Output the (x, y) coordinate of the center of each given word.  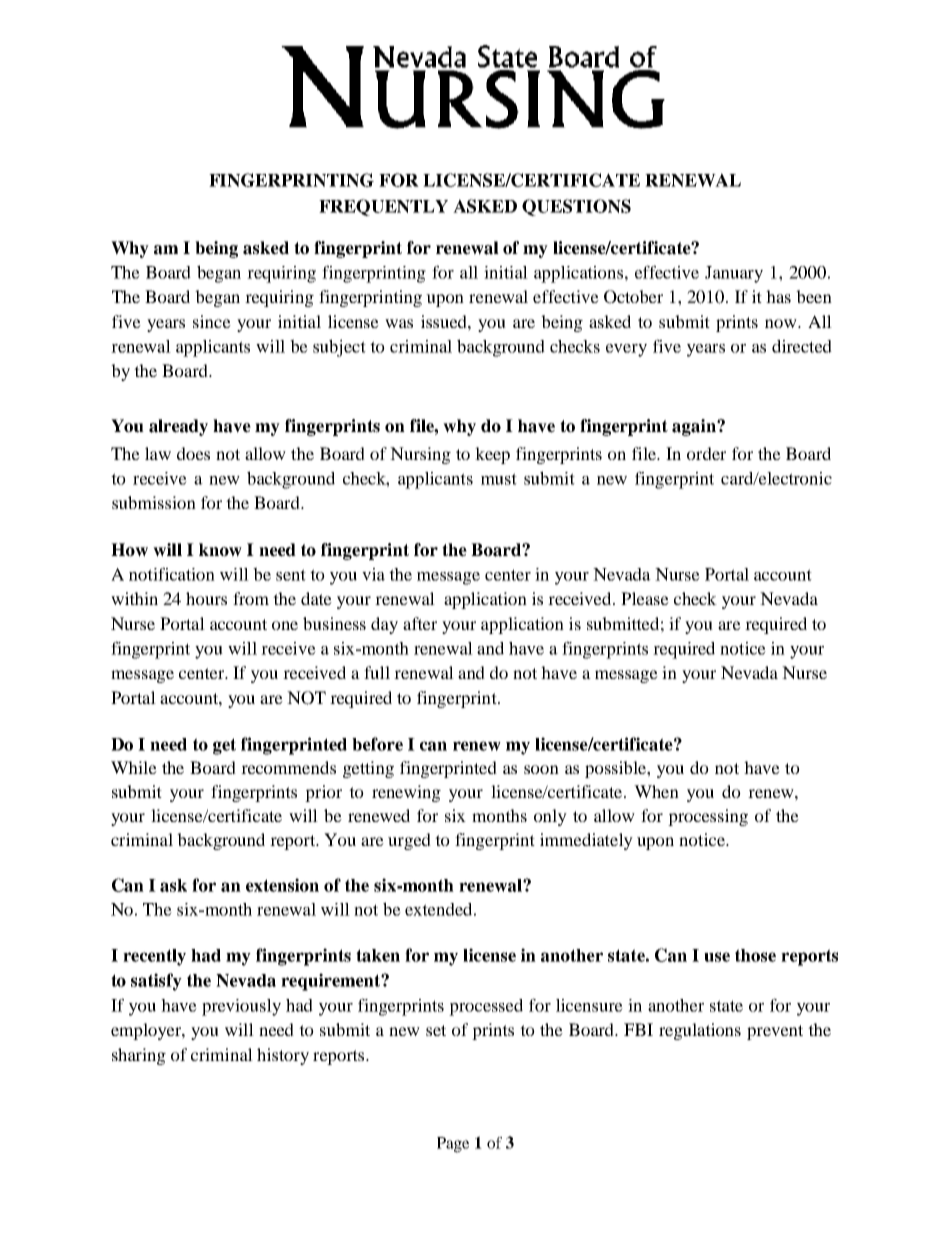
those (755, 955)
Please (645, 598)
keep (492, 455)
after (420, 623)
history (283, 1056)
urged (409, 841)
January (734, 274)
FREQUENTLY (383, 207)
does (193, 453)
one (285, 625)
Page (453, 1145)
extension (282, 885)
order (706, 453)
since (212, 321)
